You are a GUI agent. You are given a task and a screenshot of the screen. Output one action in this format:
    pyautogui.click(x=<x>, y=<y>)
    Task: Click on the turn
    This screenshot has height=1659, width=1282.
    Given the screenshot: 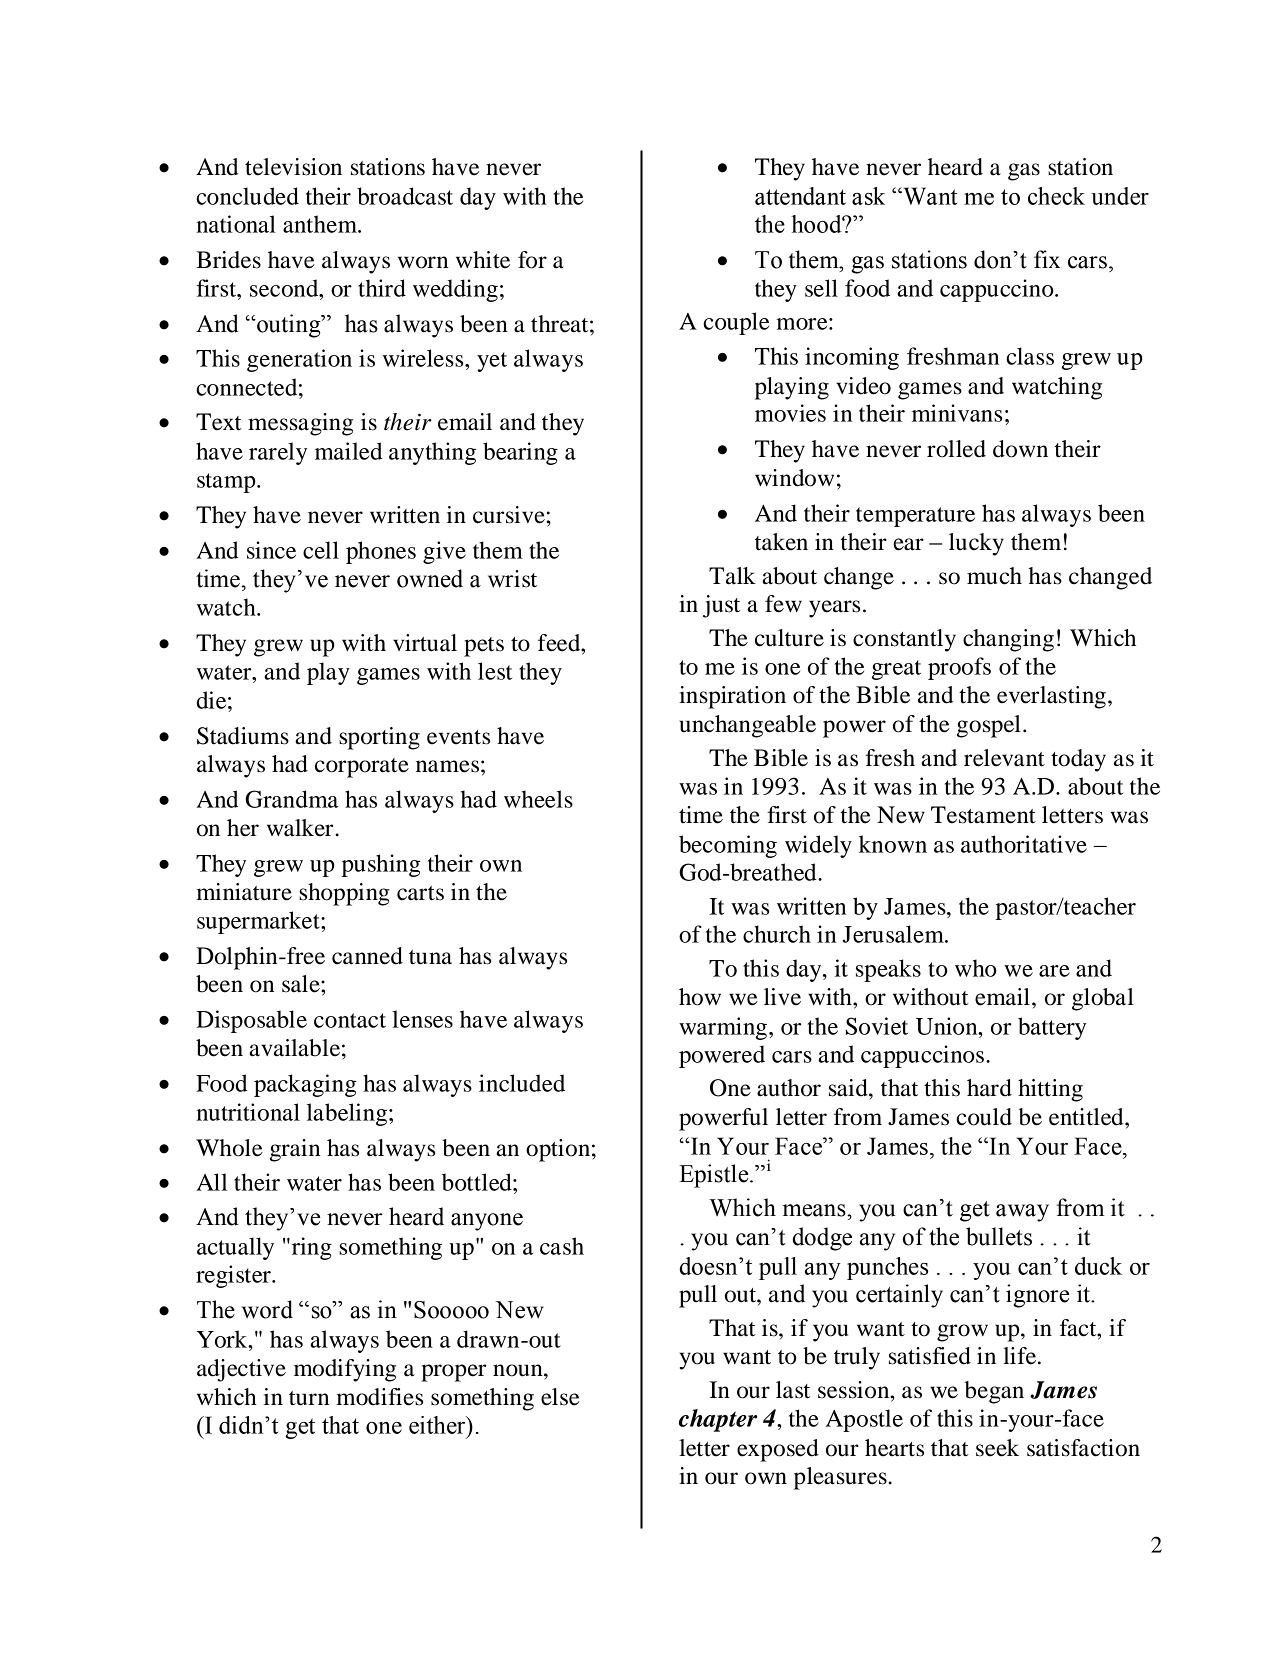 What is the action you would take?
    pyautogui.click(x=309, y=1398)
